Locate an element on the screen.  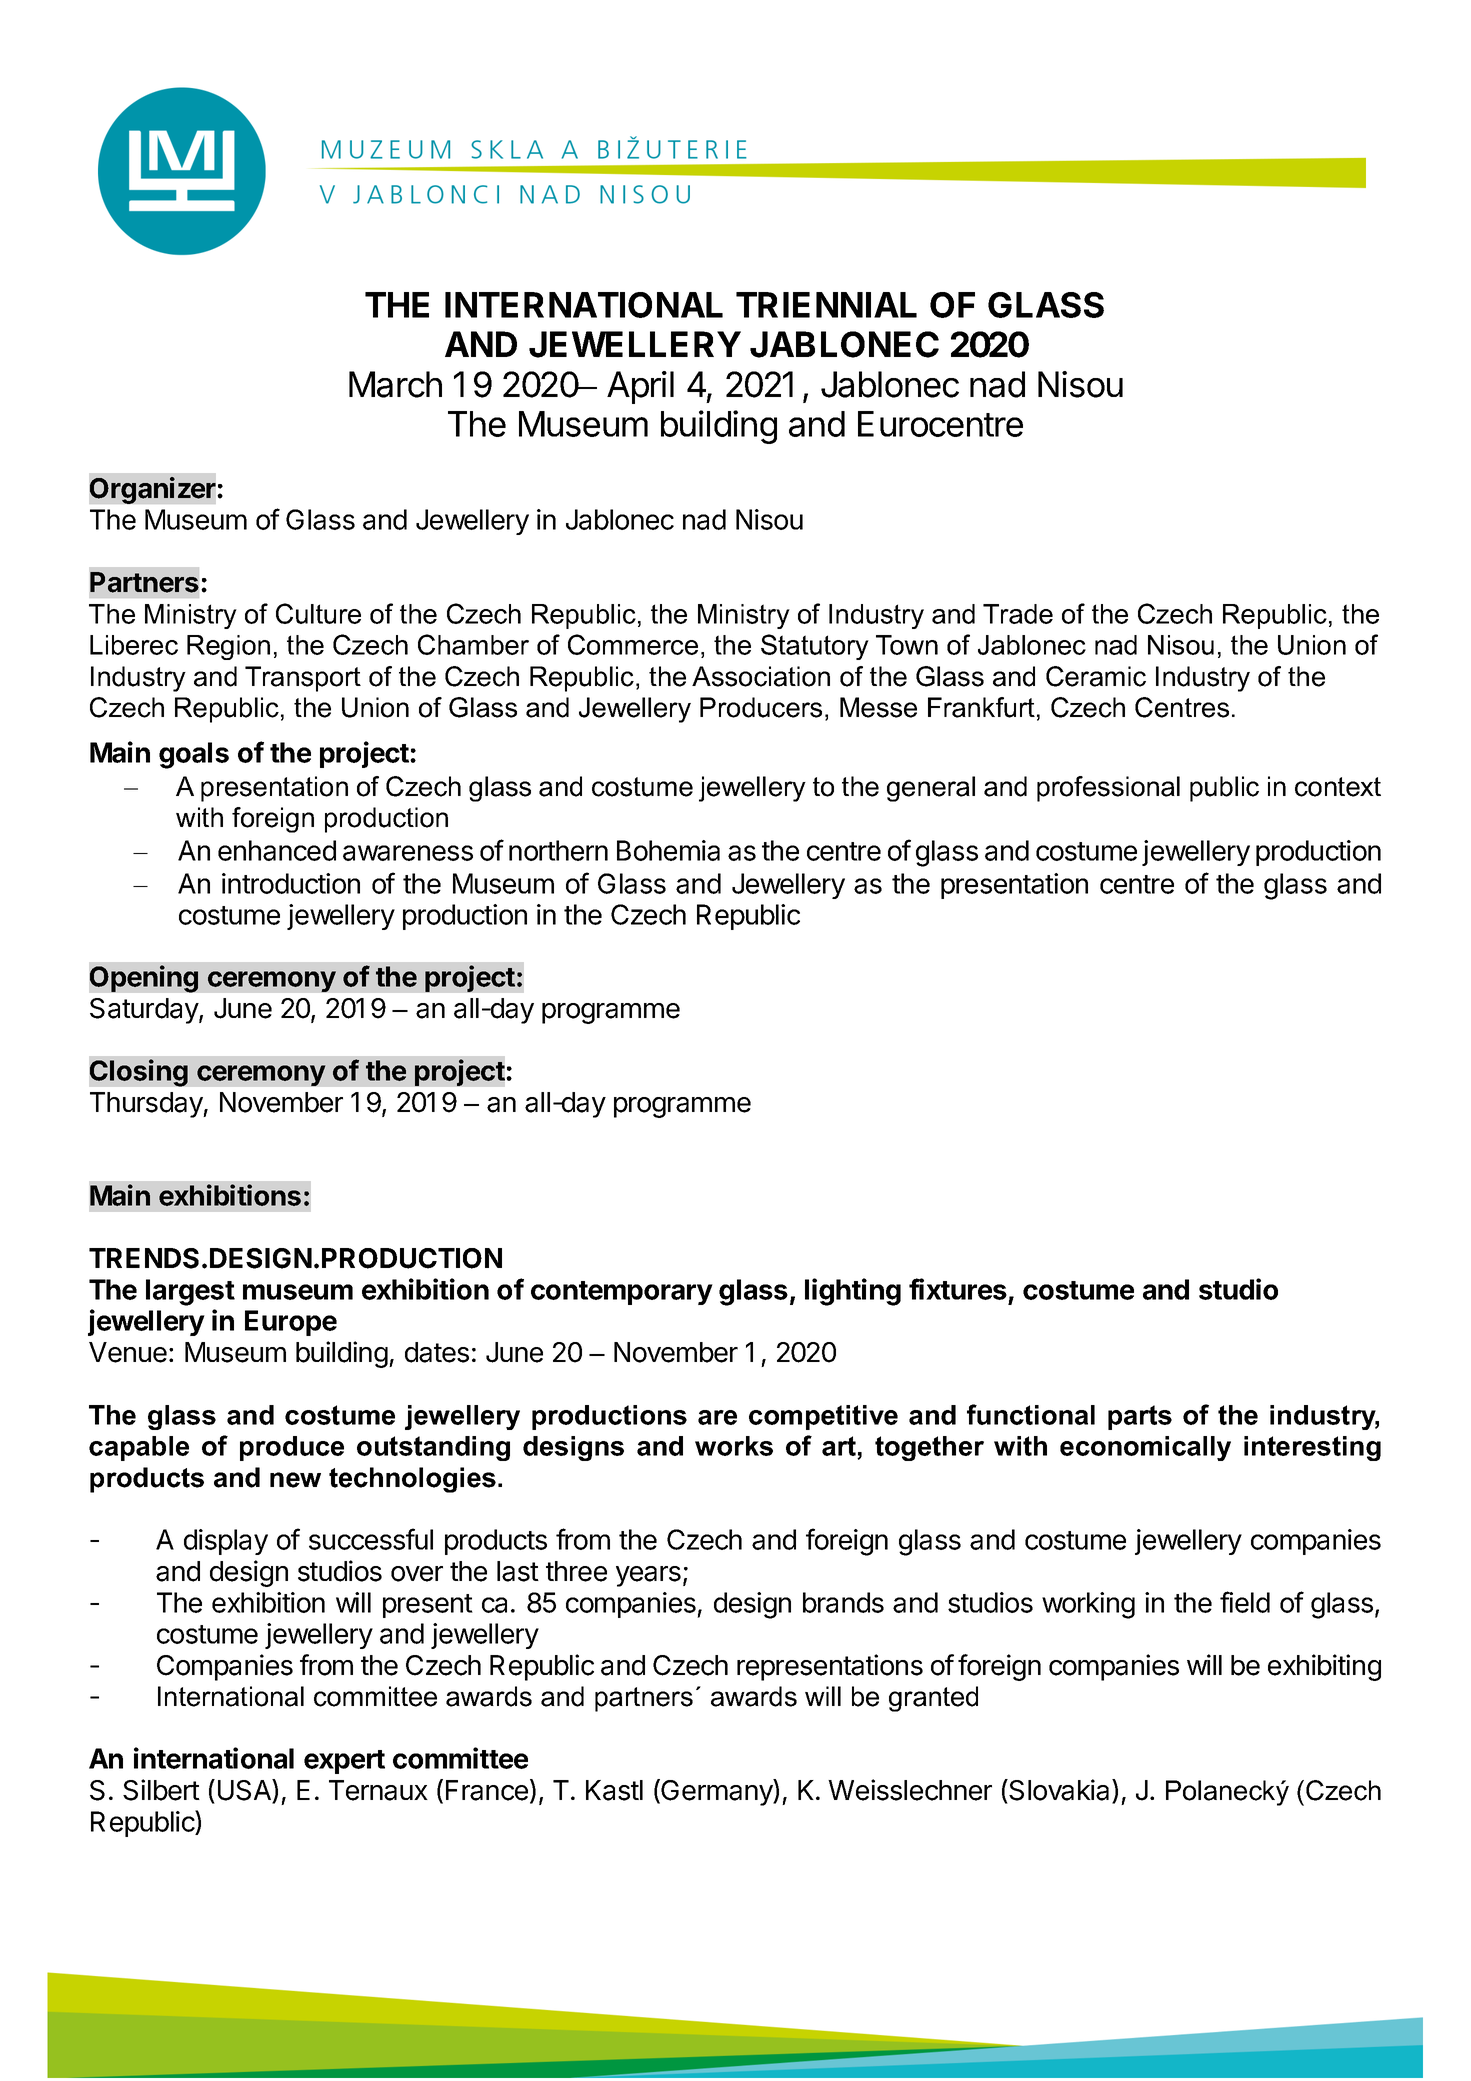
expert is located at coordinates (344, 1762).
